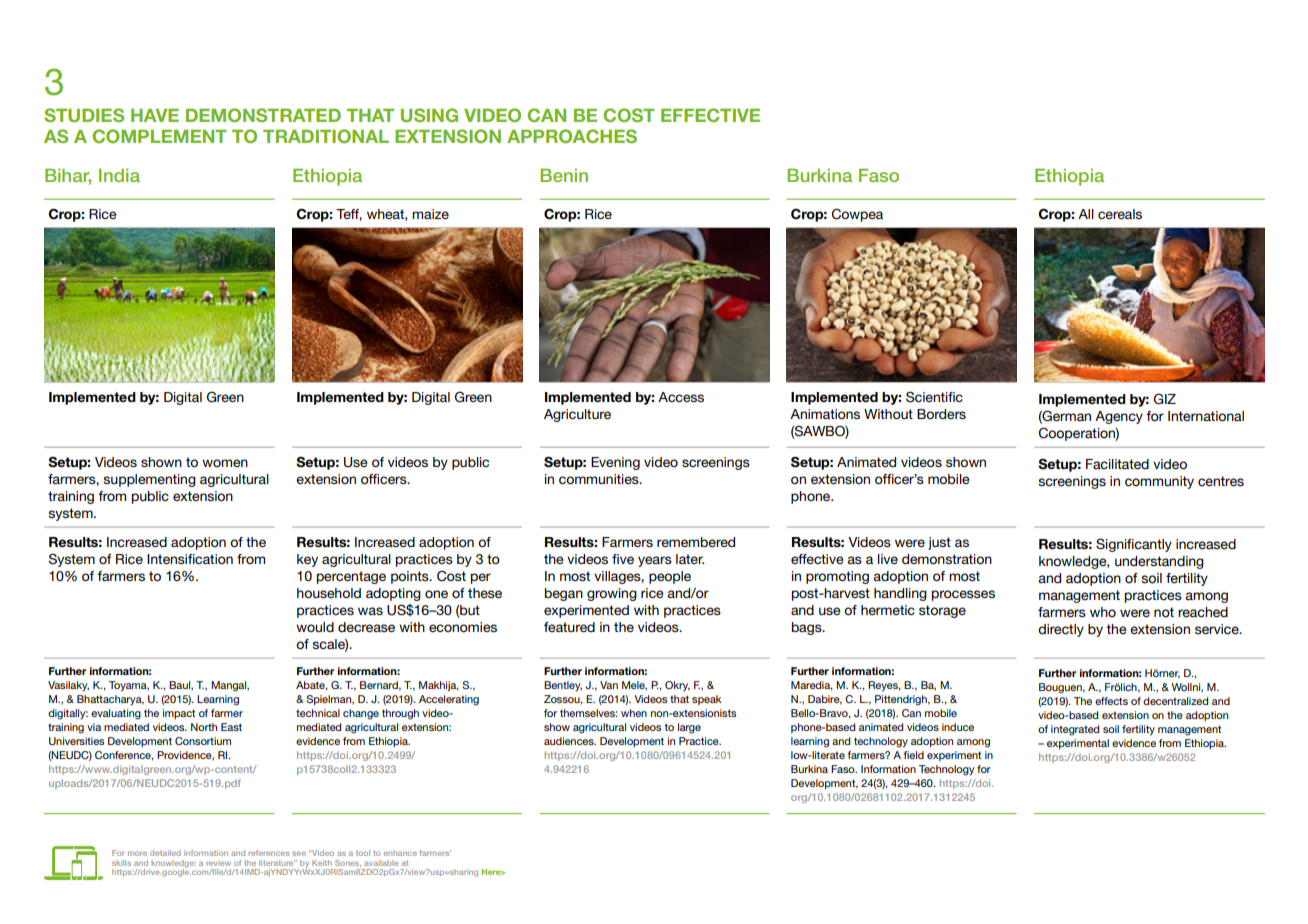 The width and height of the screenshot is (1308, 924). I want to click on growing, so click(612, 594).
